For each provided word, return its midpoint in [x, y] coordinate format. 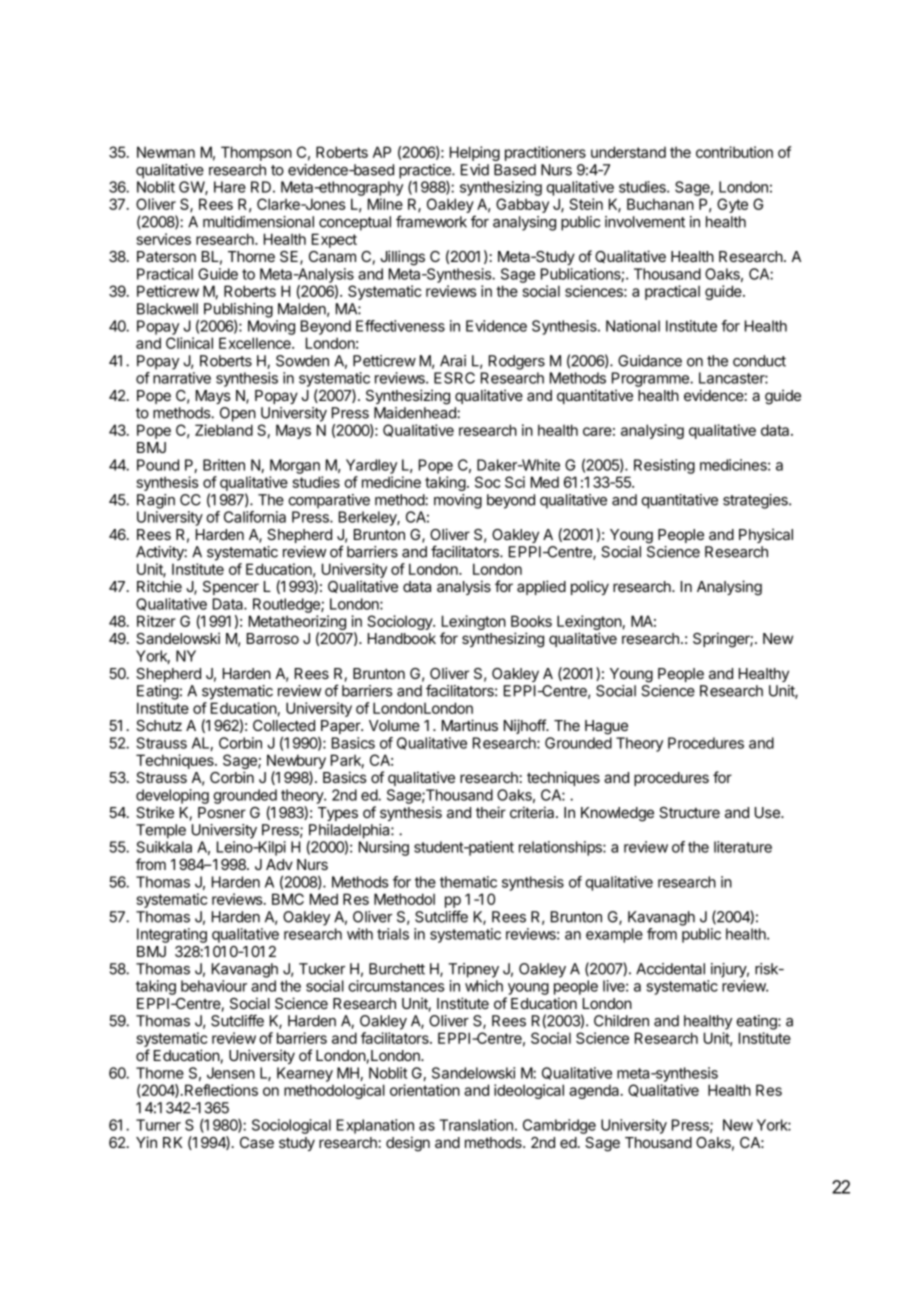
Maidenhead [416, 413]
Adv [279, 864]
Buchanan [660, 204]
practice [426, 171]
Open [238, 414]
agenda [595, 1091]
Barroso [273, 638]
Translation [476, 1125]
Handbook [402, 638]
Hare [230, 187]
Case [257, 1142]
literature [743, 847]
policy [590, 587]
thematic [468, 882]
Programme [651, 379]
